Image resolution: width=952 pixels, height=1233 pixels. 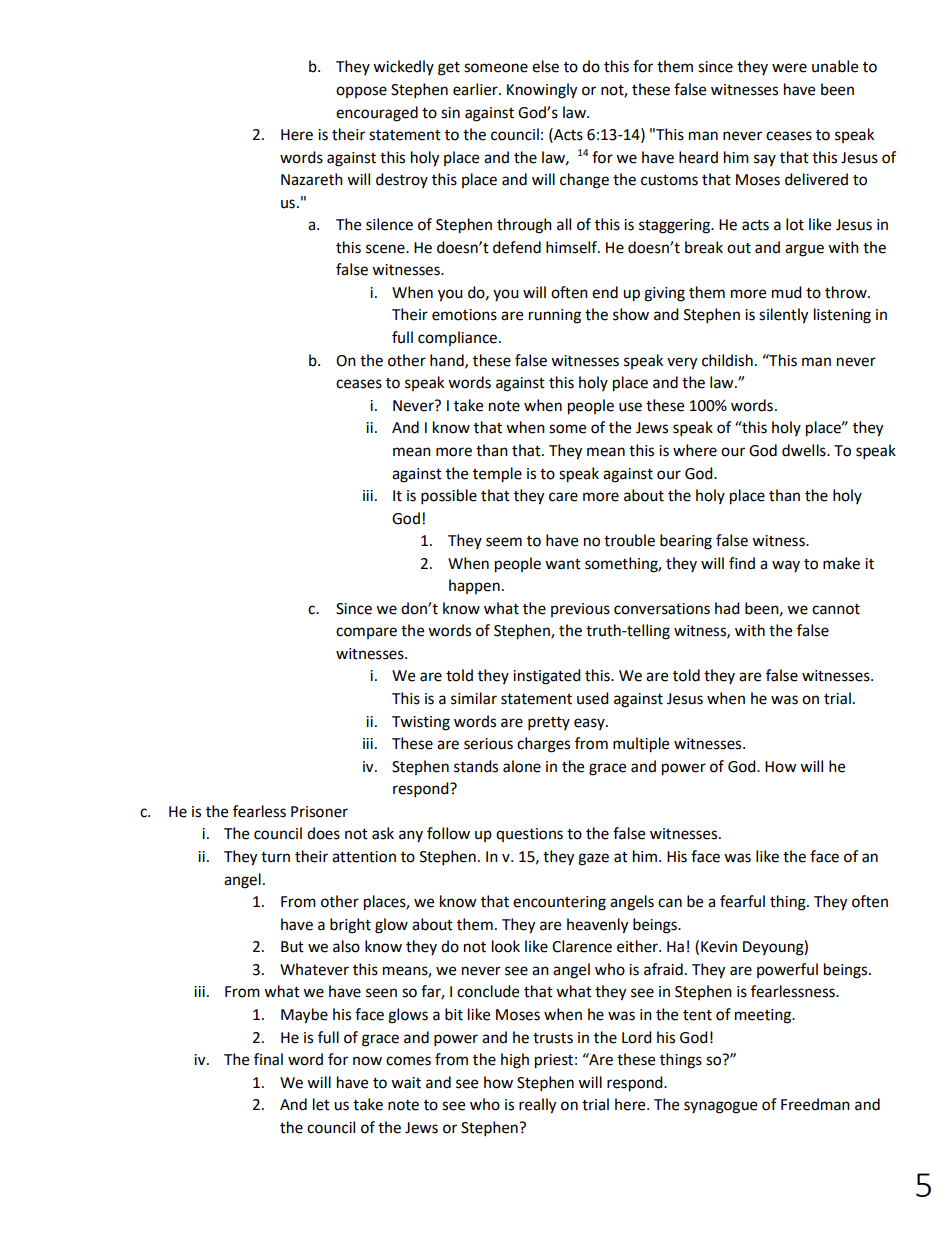 What do you see at coordinates (545, 66) in the image?
I see `else` at bounding box center [545, 66].
